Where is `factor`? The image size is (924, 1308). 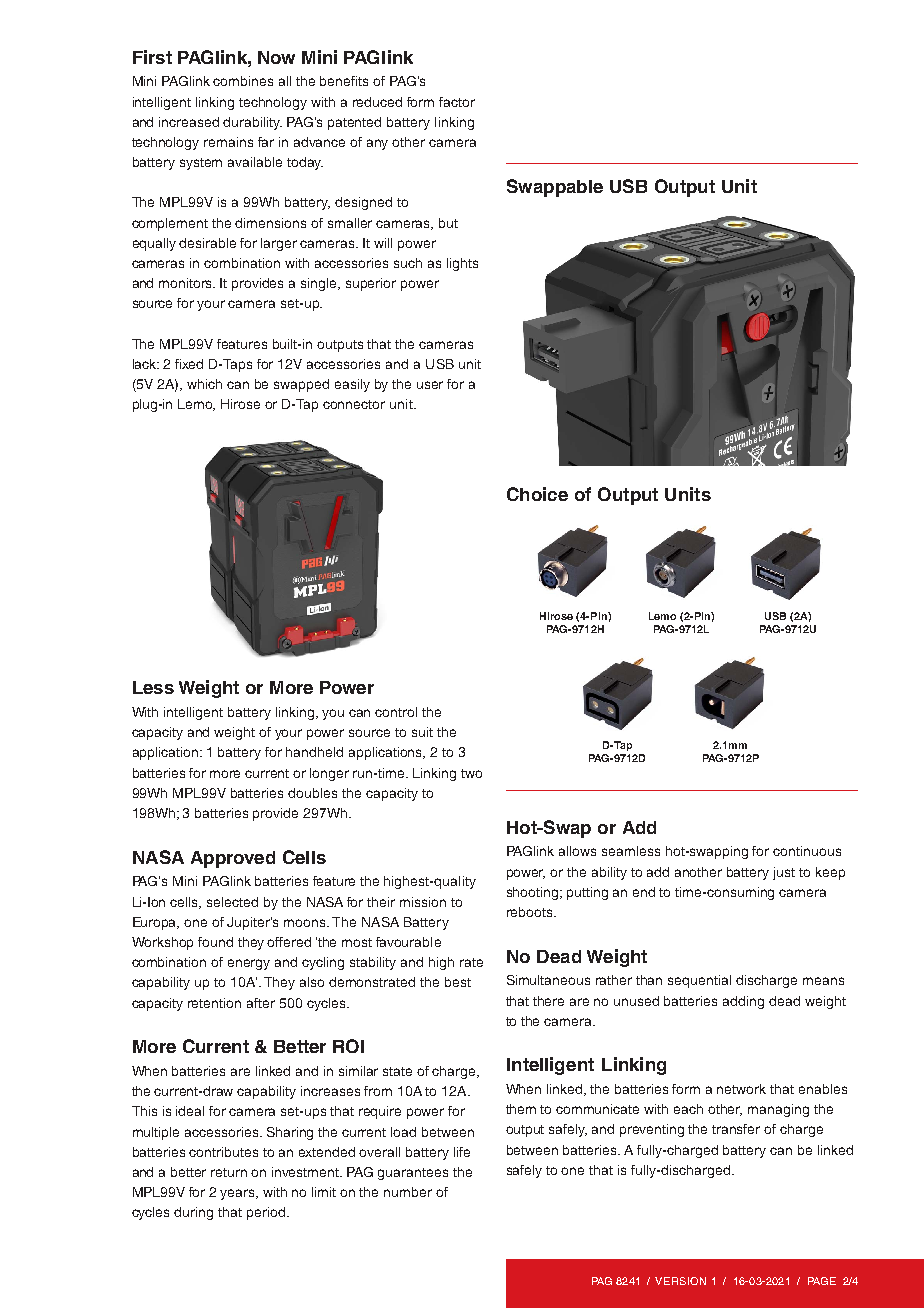
factor is located at coordinates (457, 102).
